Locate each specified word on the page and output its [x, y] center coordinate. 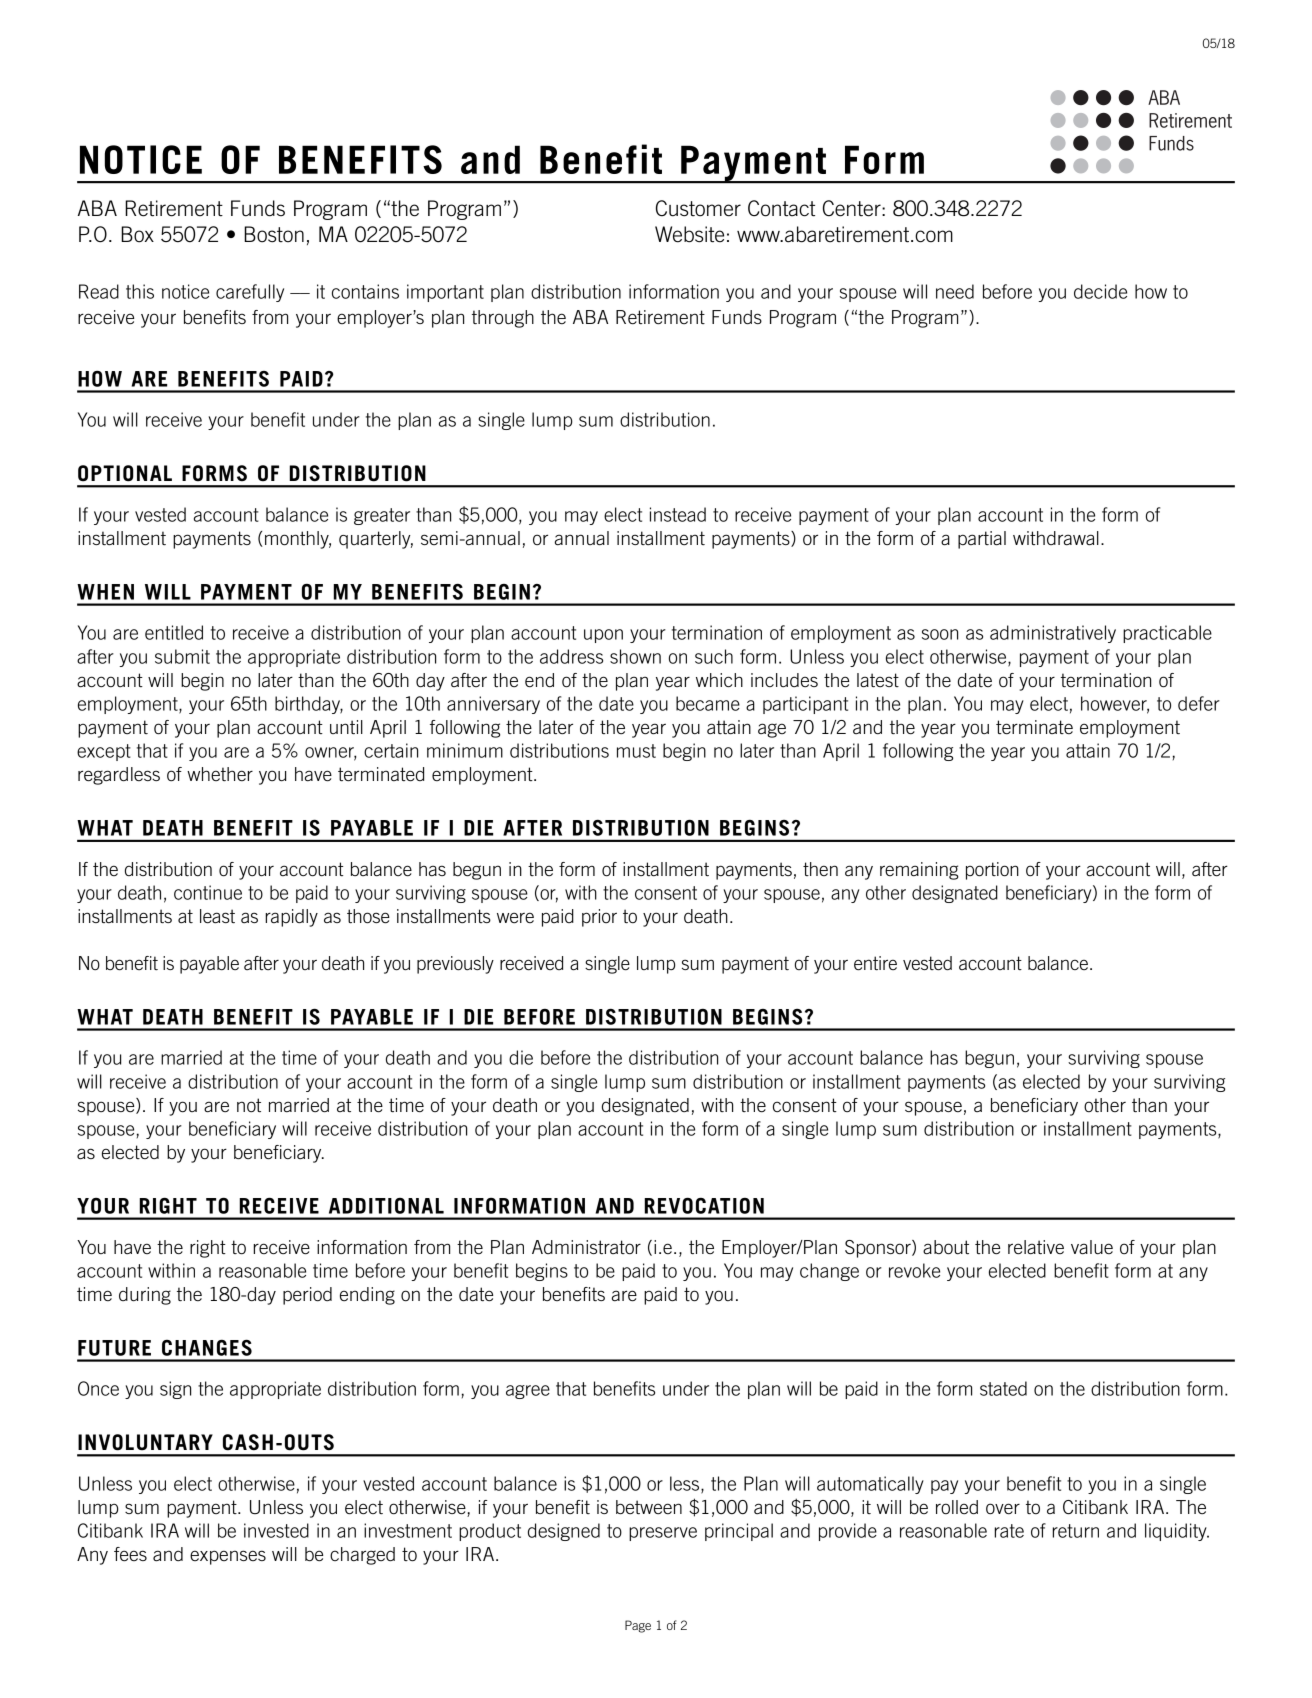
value [1092, 1247]
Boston [274, 234]
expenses [228, 1557]
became [708, 703]
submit [182, 656]
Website [689, 234]
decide [1100, 291]
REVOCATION [704, 1206]
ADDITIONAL [386, 1206]
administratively [1053, 634]
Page [638, 1626]
